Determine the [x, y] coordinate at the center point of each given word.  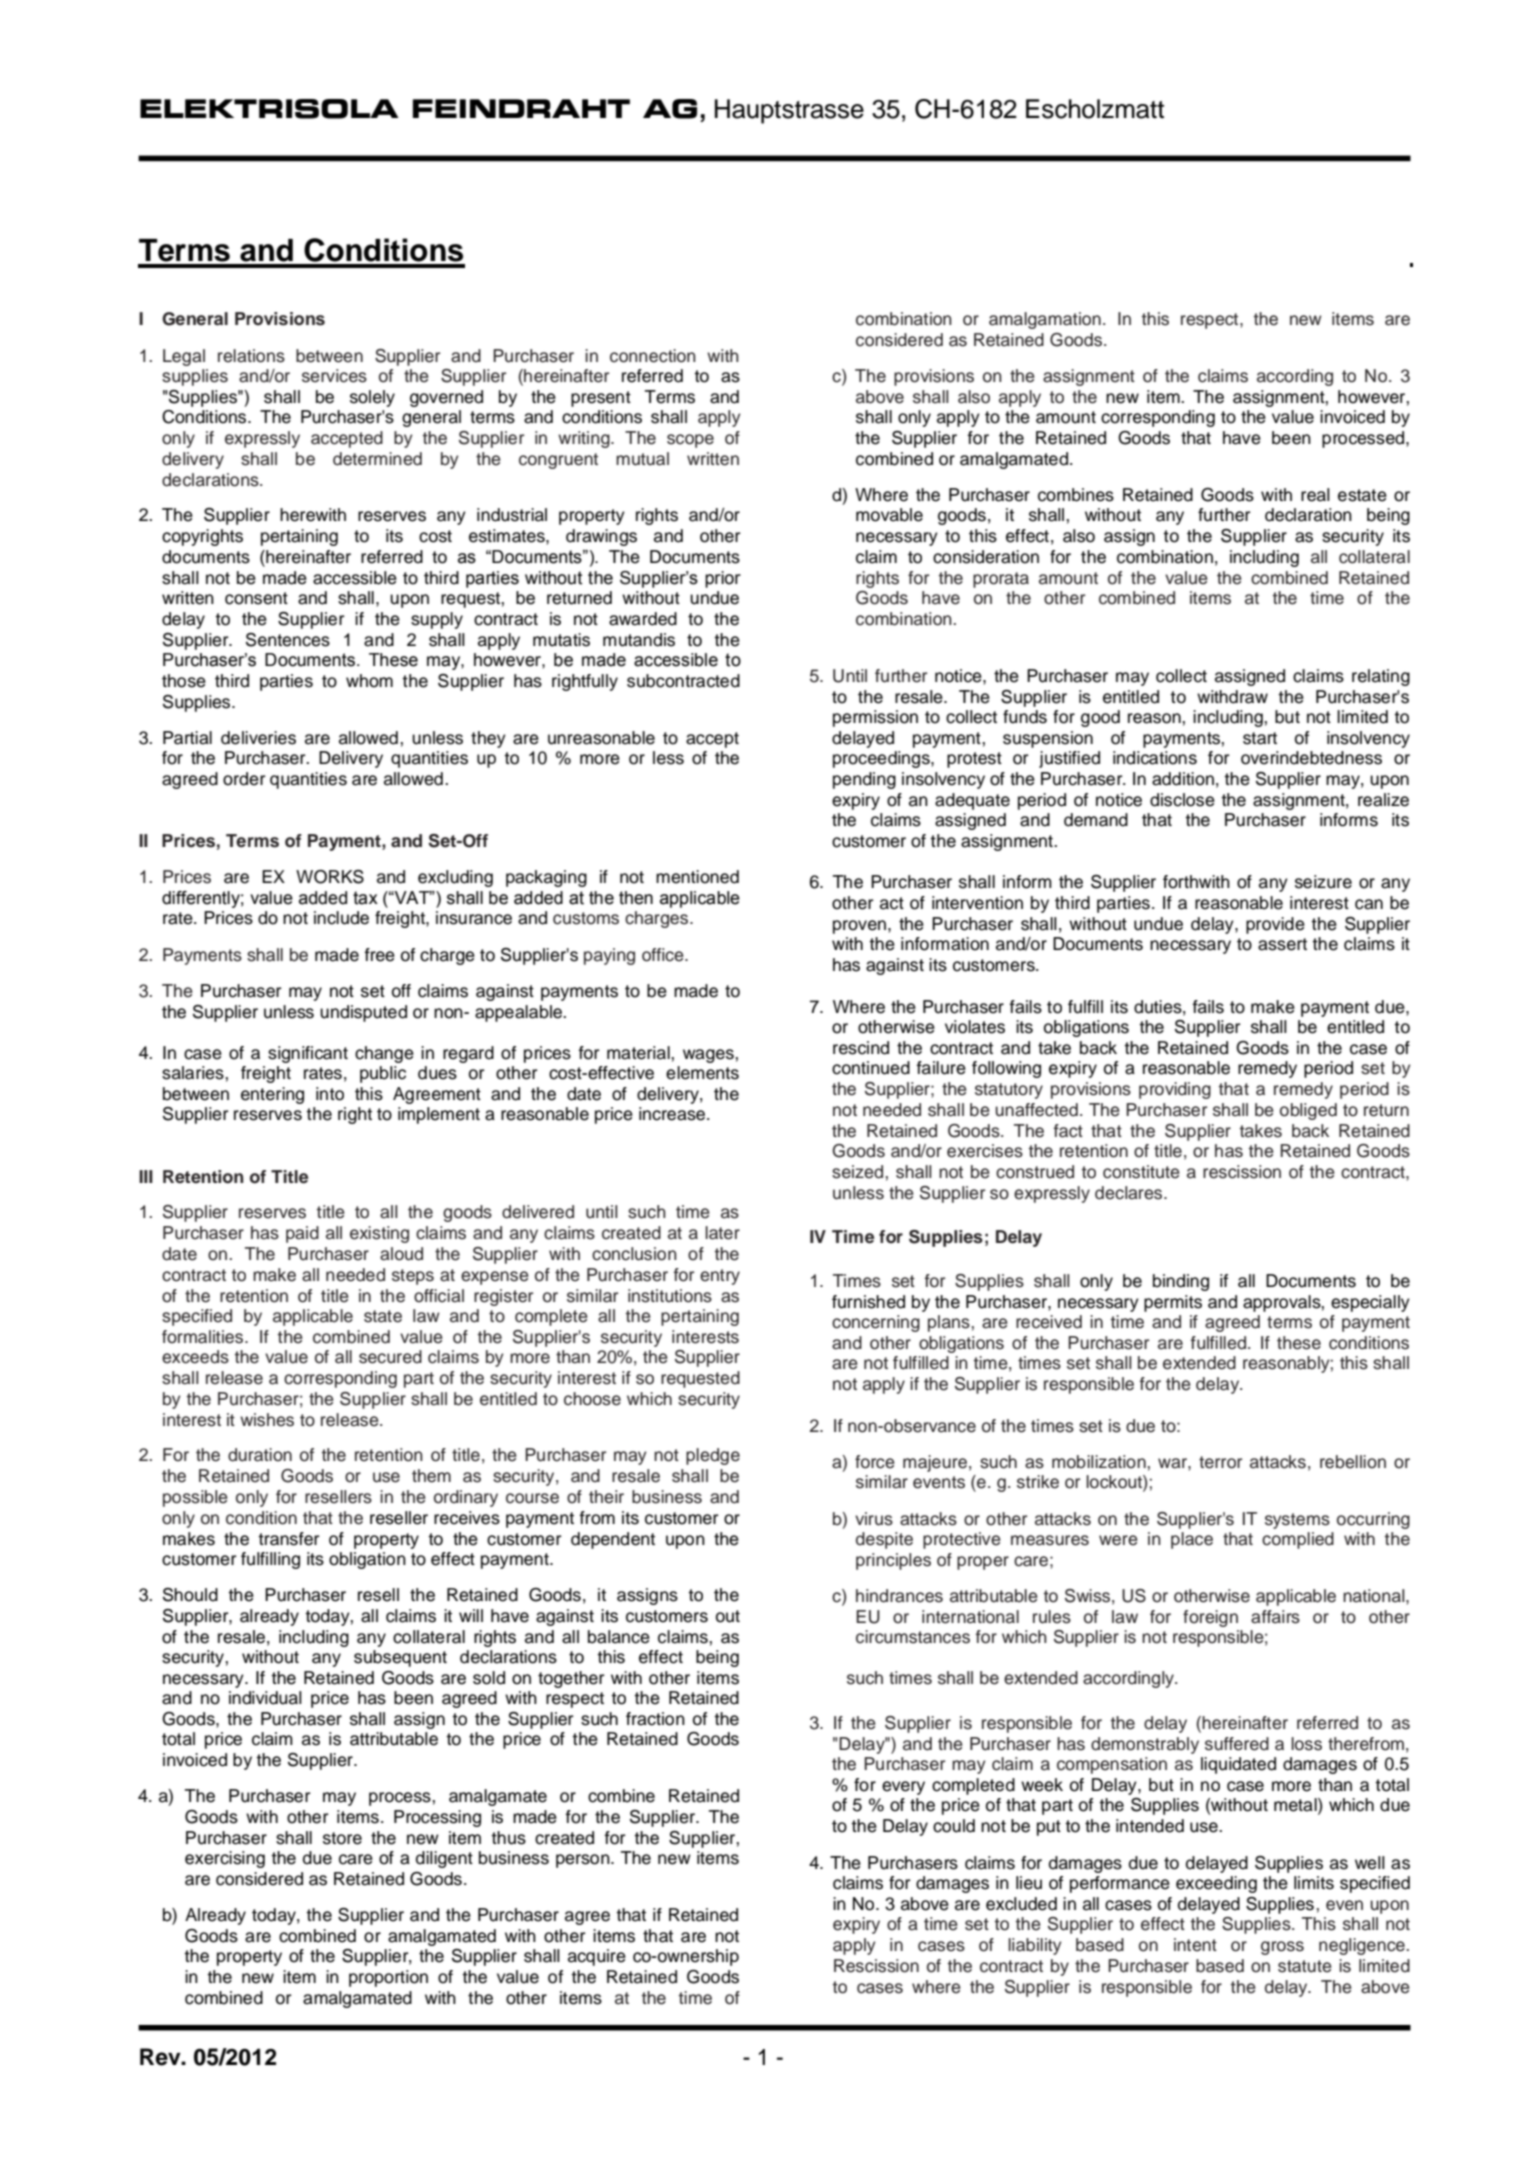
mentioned [697, 877]
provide [1275, 925]
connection [653, 356]
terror [1220, 1462]
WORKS [330, 877]
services [334, 376]
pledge [713, 1456]
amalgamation [1045, 320]
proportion [388, 1978]
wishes [267, 1420]
